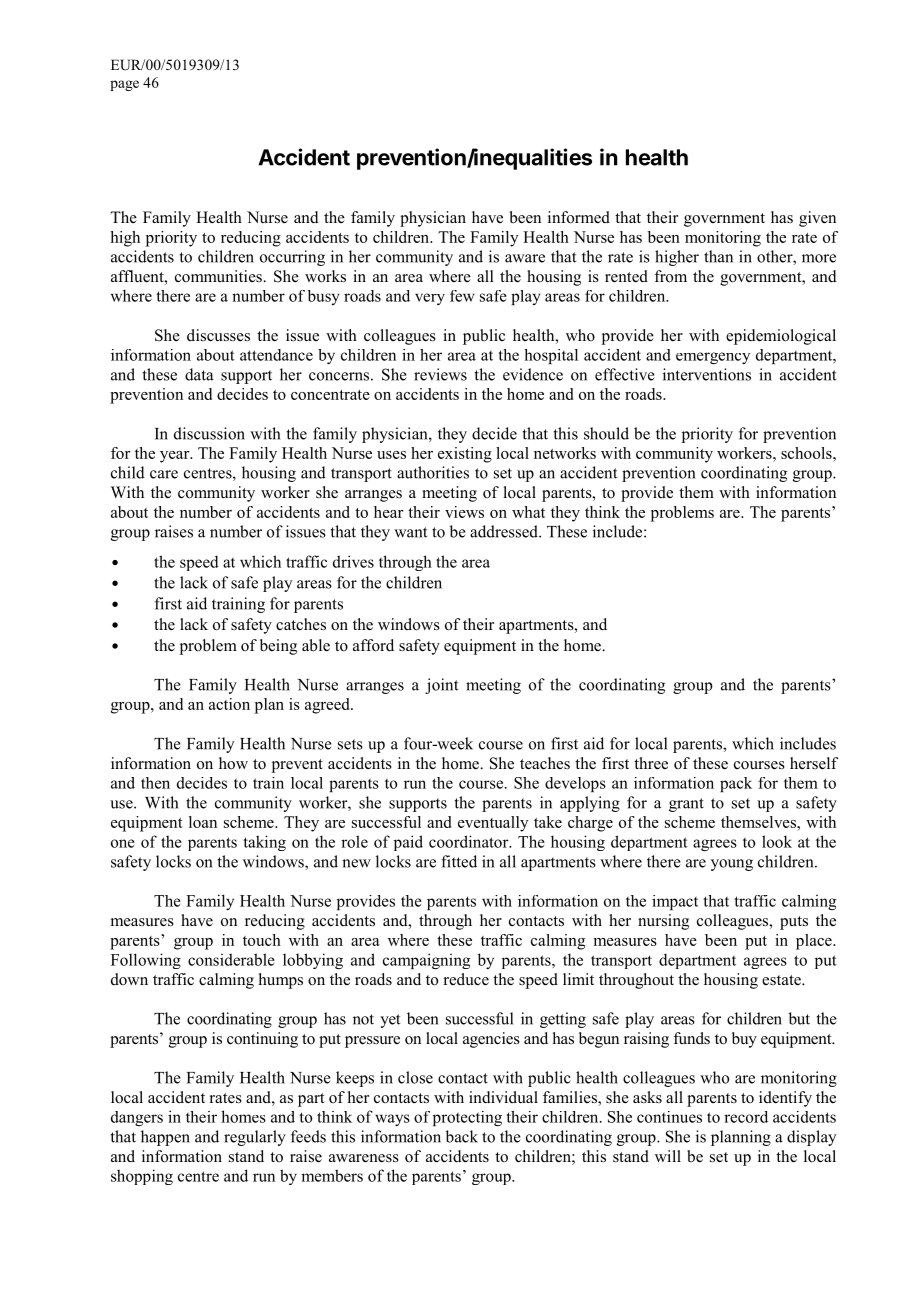  What do you see at coordinates (817, 219) in the screenshot?
I see `given` at bounding box center [817, 219].
